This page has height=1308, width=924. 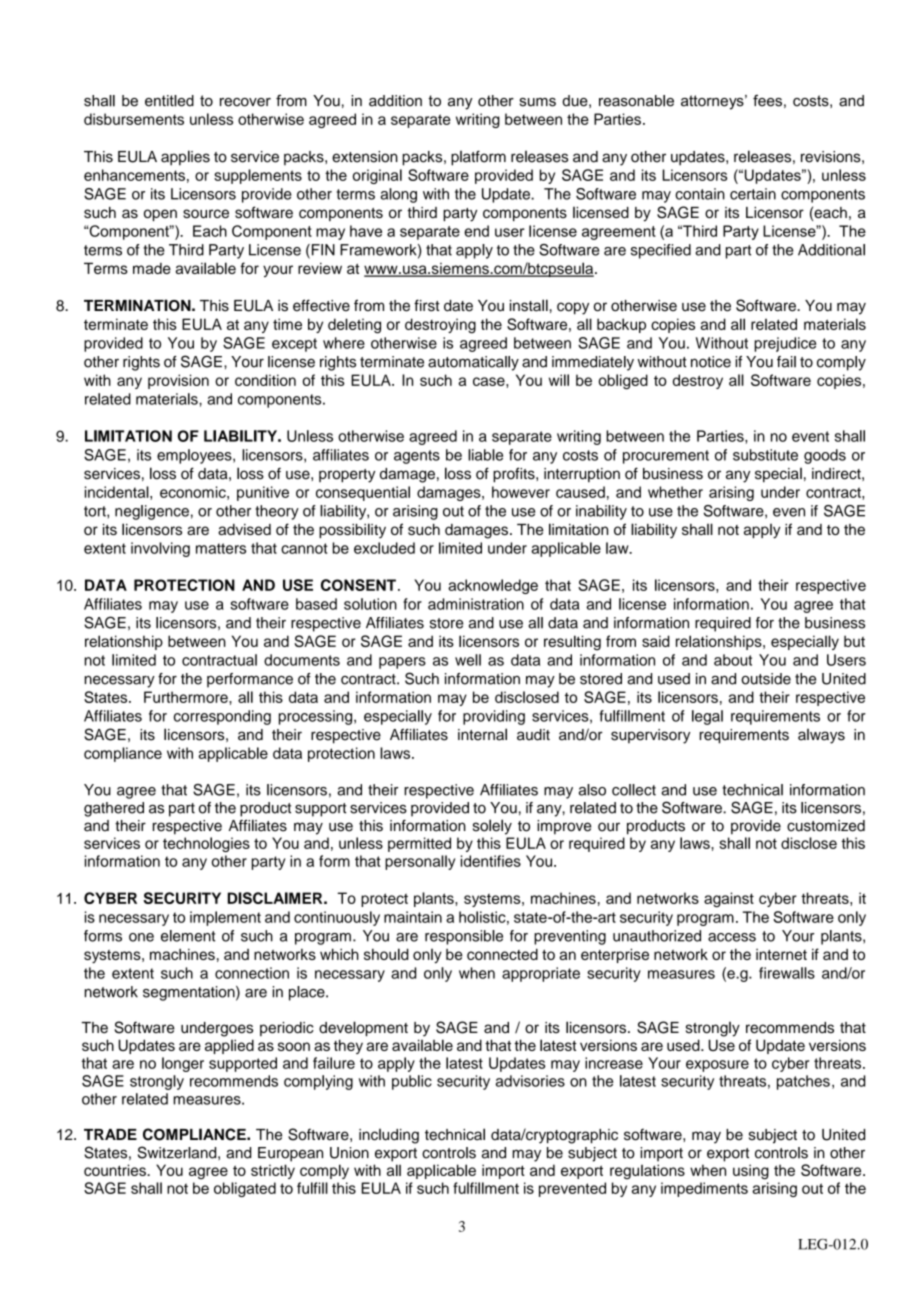 I want to click on responsible, so click(x=464, y=937).
